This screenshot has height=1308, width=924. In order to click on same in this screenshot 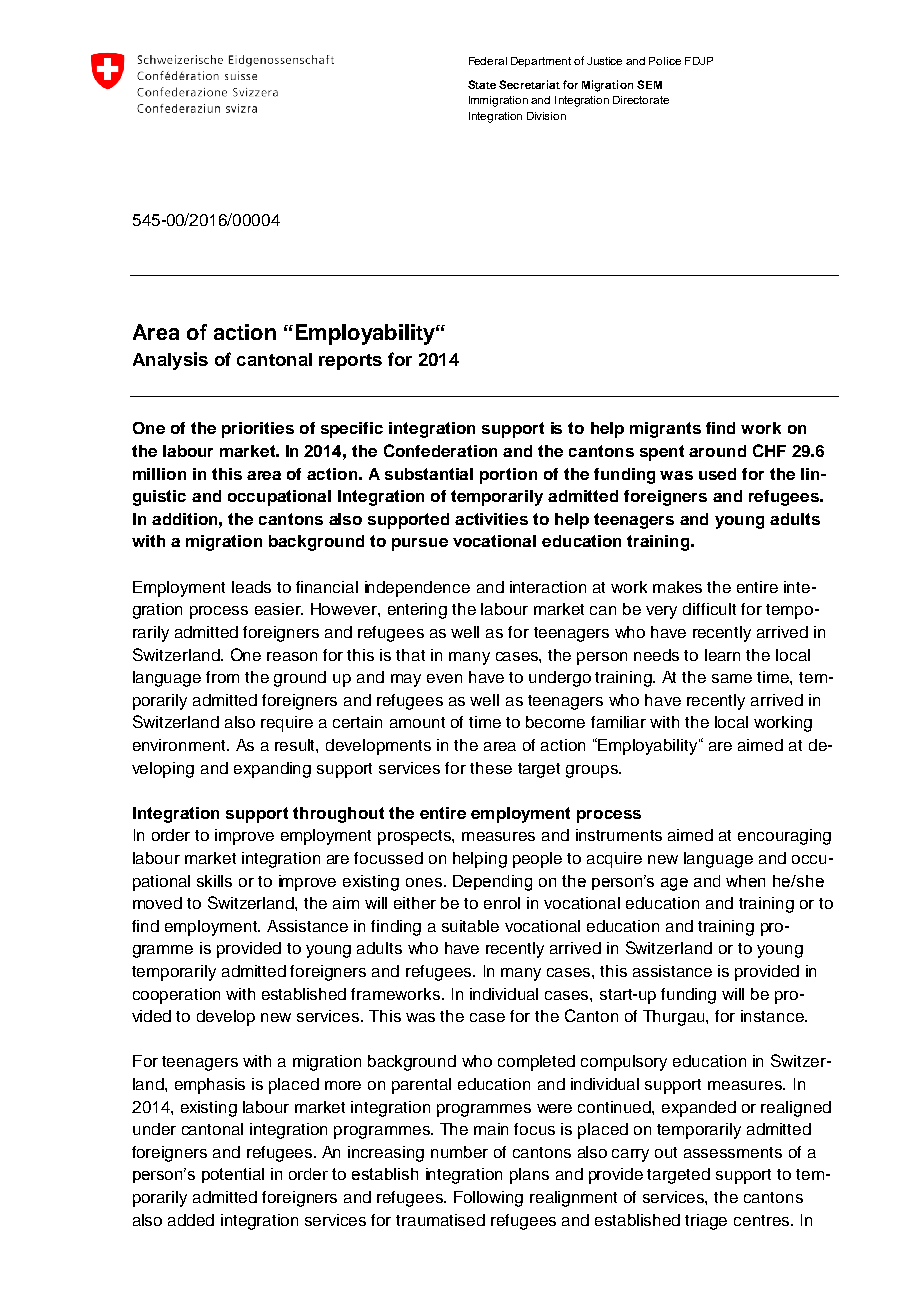, I will do `click(732, 678)`.
